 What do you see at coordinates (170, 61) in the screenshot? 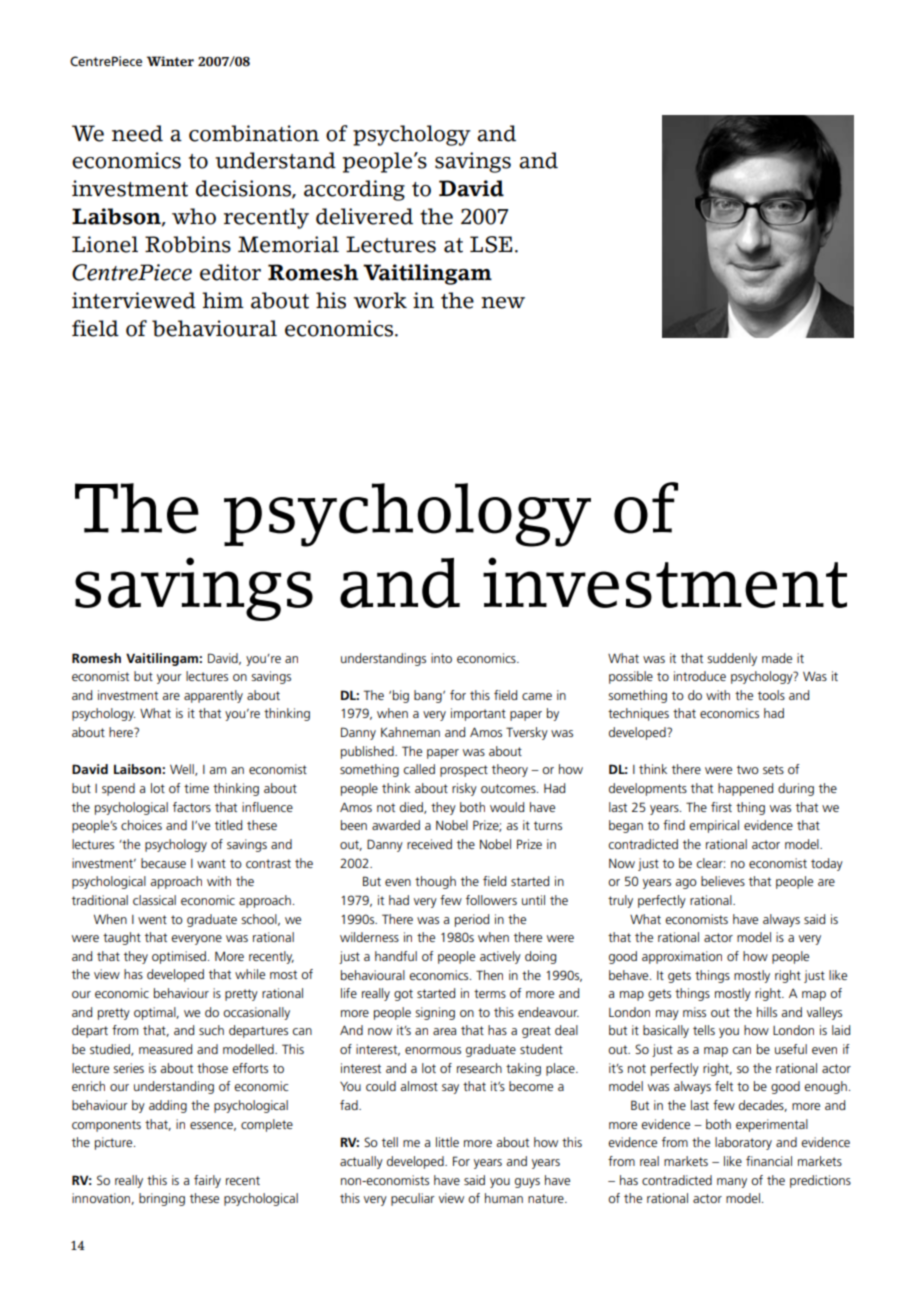
I see `Winter` at bounding box center [170, 61].
